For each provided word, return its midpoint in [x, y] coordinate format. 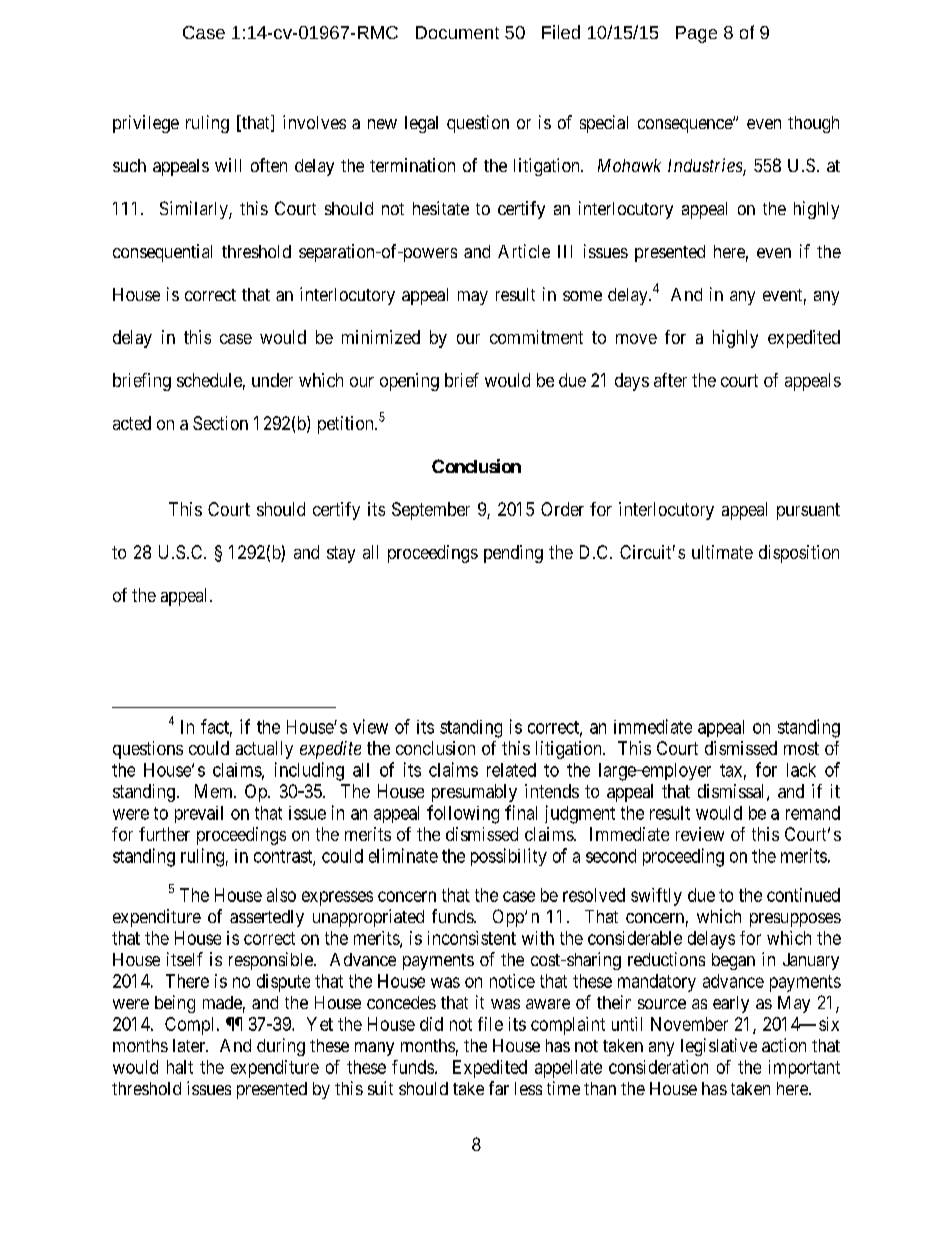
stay [341, 554]
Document [457, 32]
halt [180, 1067]
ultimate [722, 552]
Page [696, 34]
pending [513, 554]
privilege [146, 124]
